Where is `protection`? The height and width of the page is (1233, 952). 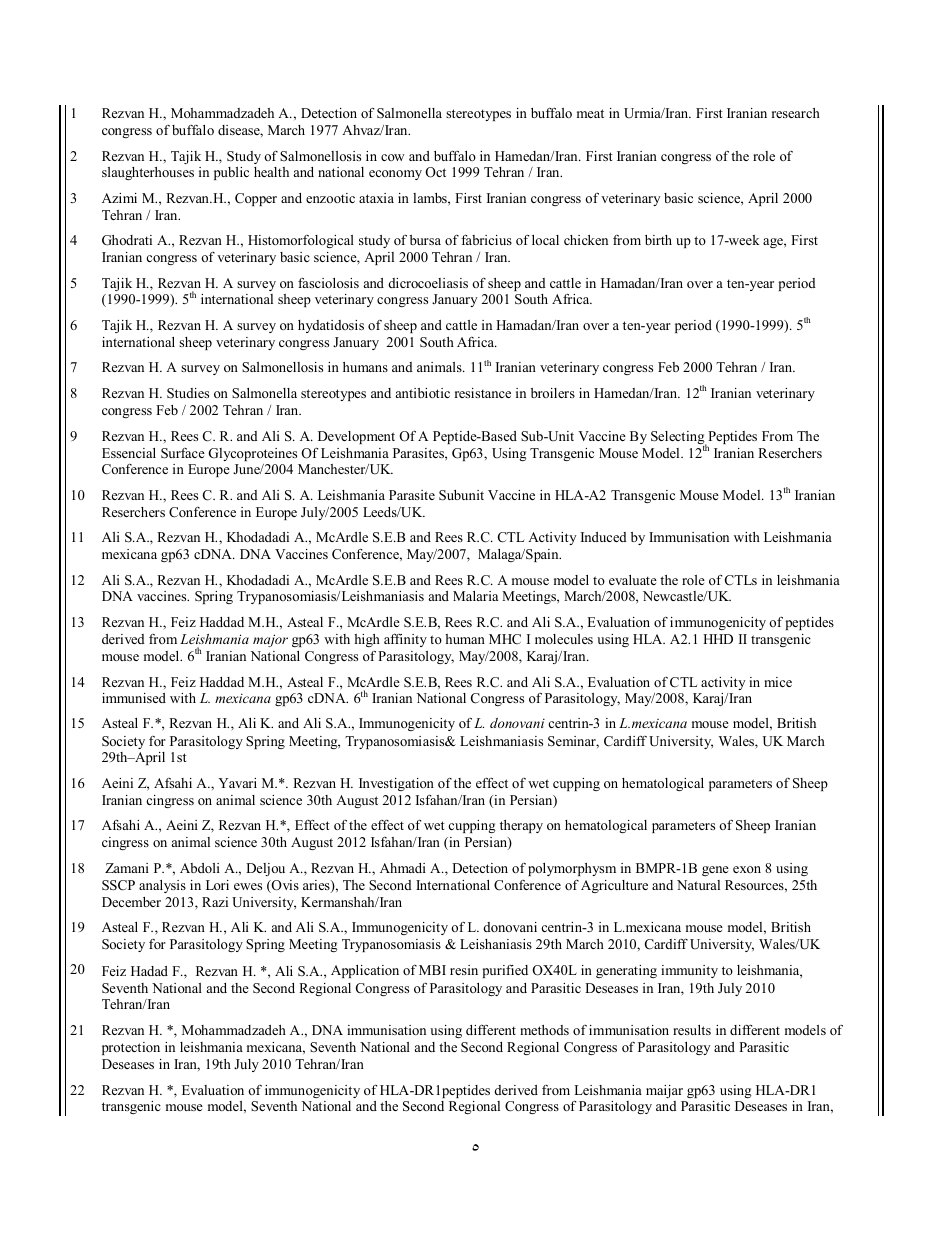
protection is located at coordinates (131, 1048).
